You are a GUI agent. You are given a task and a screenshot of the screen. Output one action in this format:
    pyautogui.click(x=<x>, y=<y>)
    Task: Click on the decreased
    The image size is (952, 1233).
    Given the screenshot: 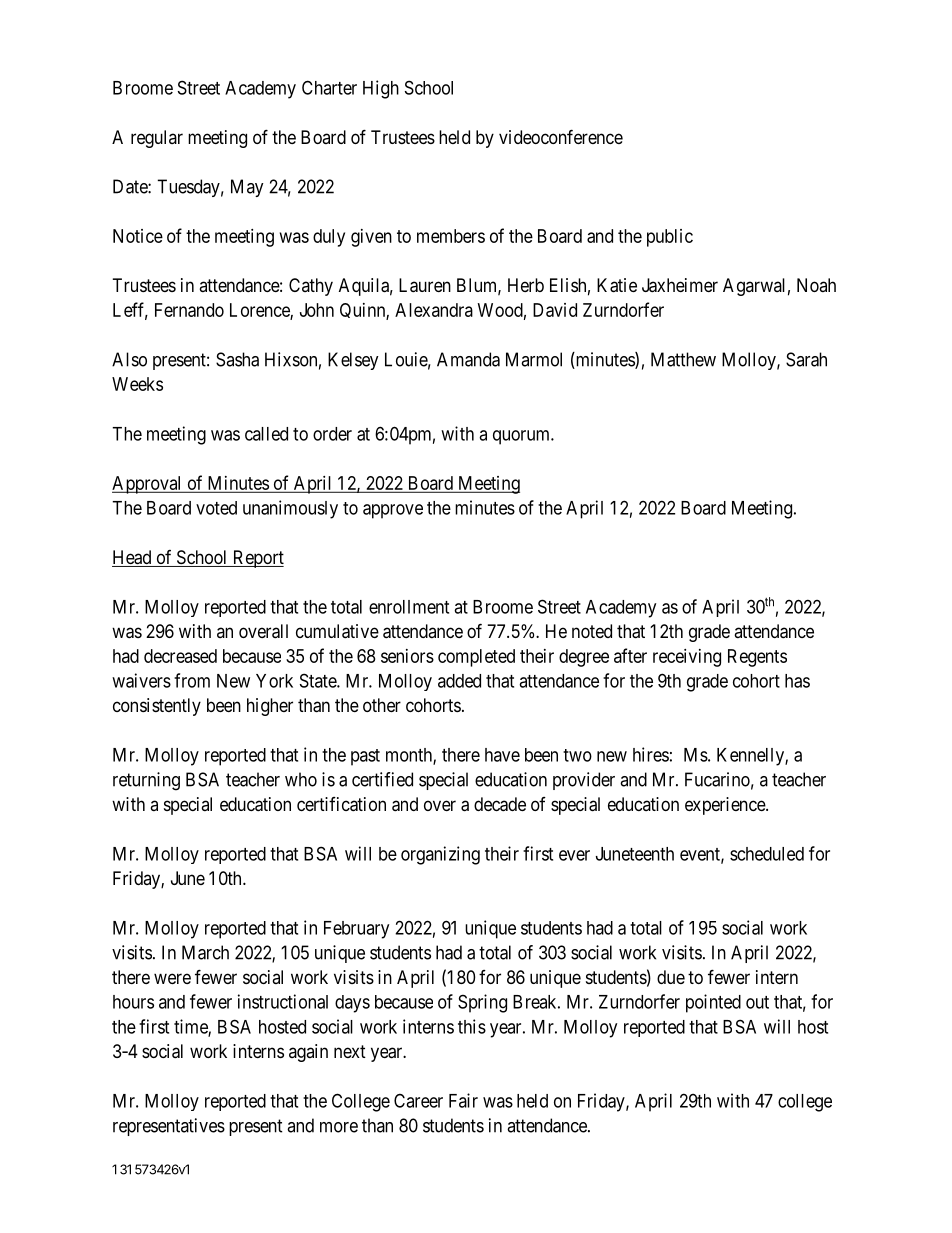 What is the action you would take?
    pyautogui.click(x=180, y=656)
